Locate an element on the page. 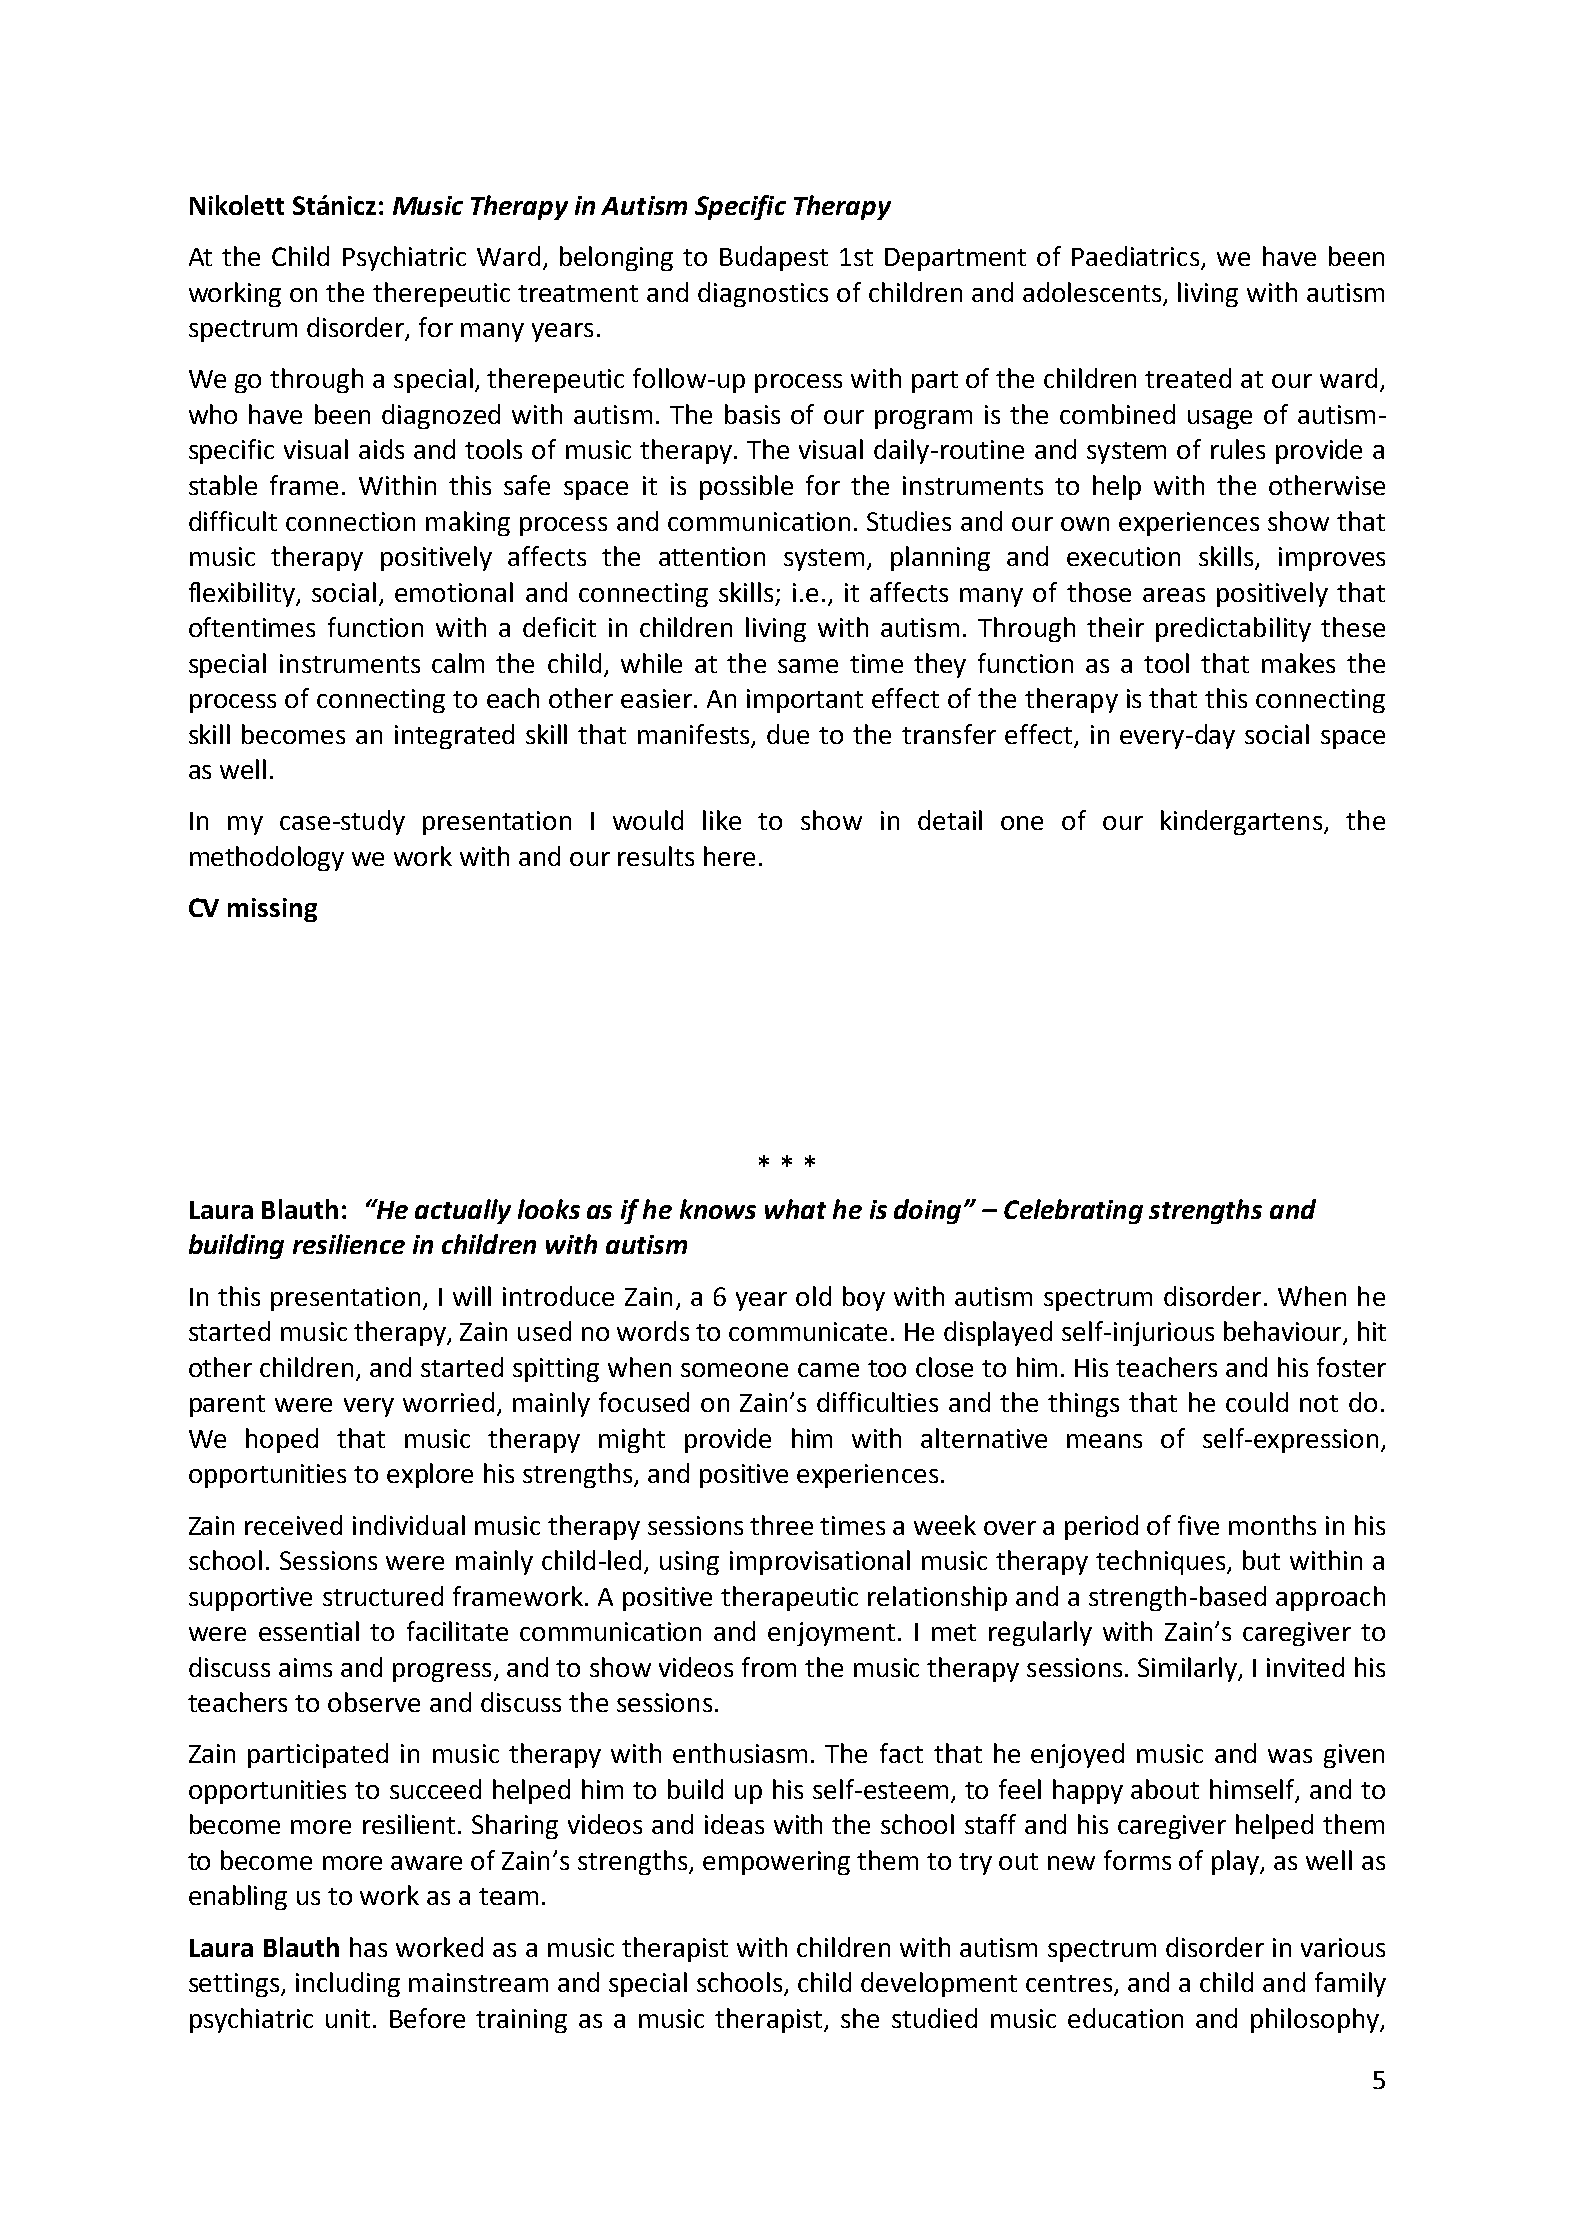  what is located at coordinates (795, 1209).
